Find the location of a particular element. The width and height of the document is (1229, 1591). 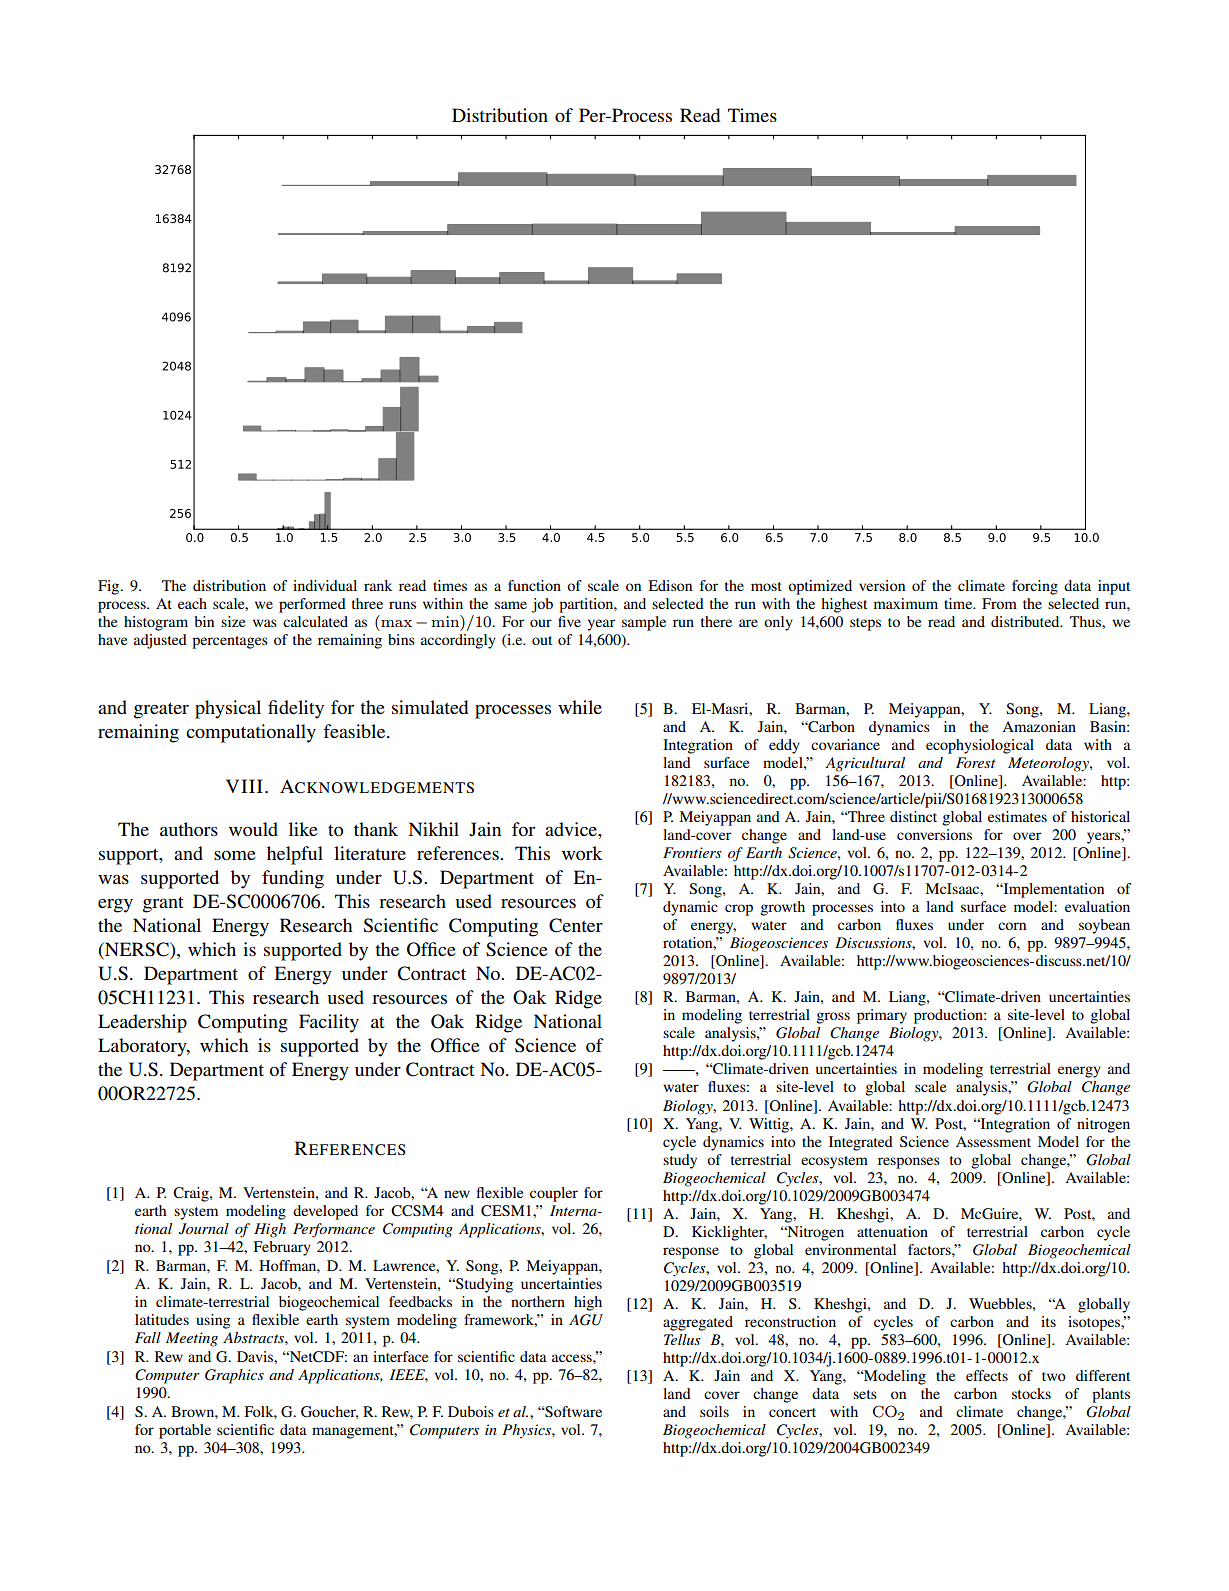

size is located at coordinates (233, 621).
